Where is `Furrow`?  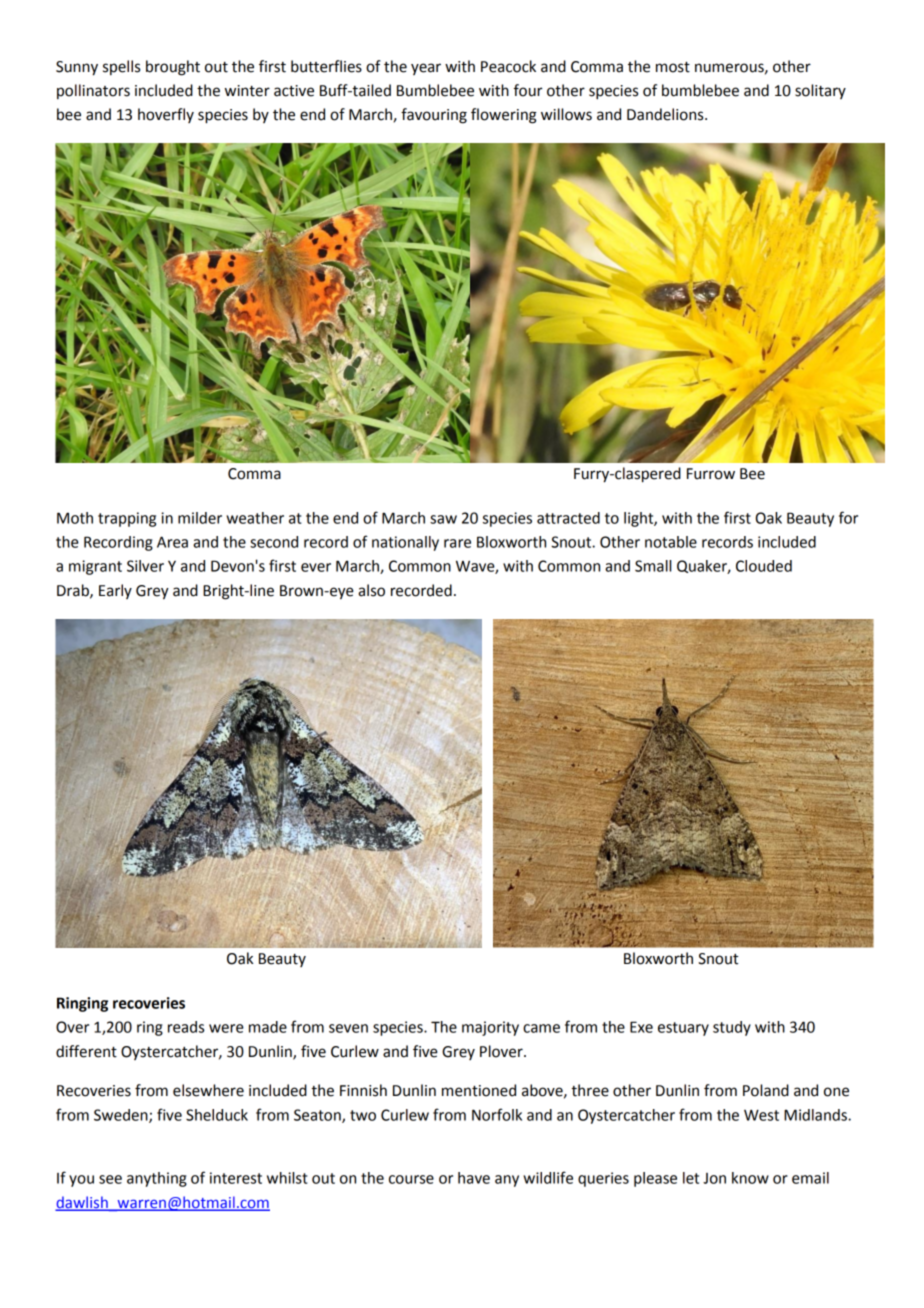
Furrow is located at coordinates (711, 474).
